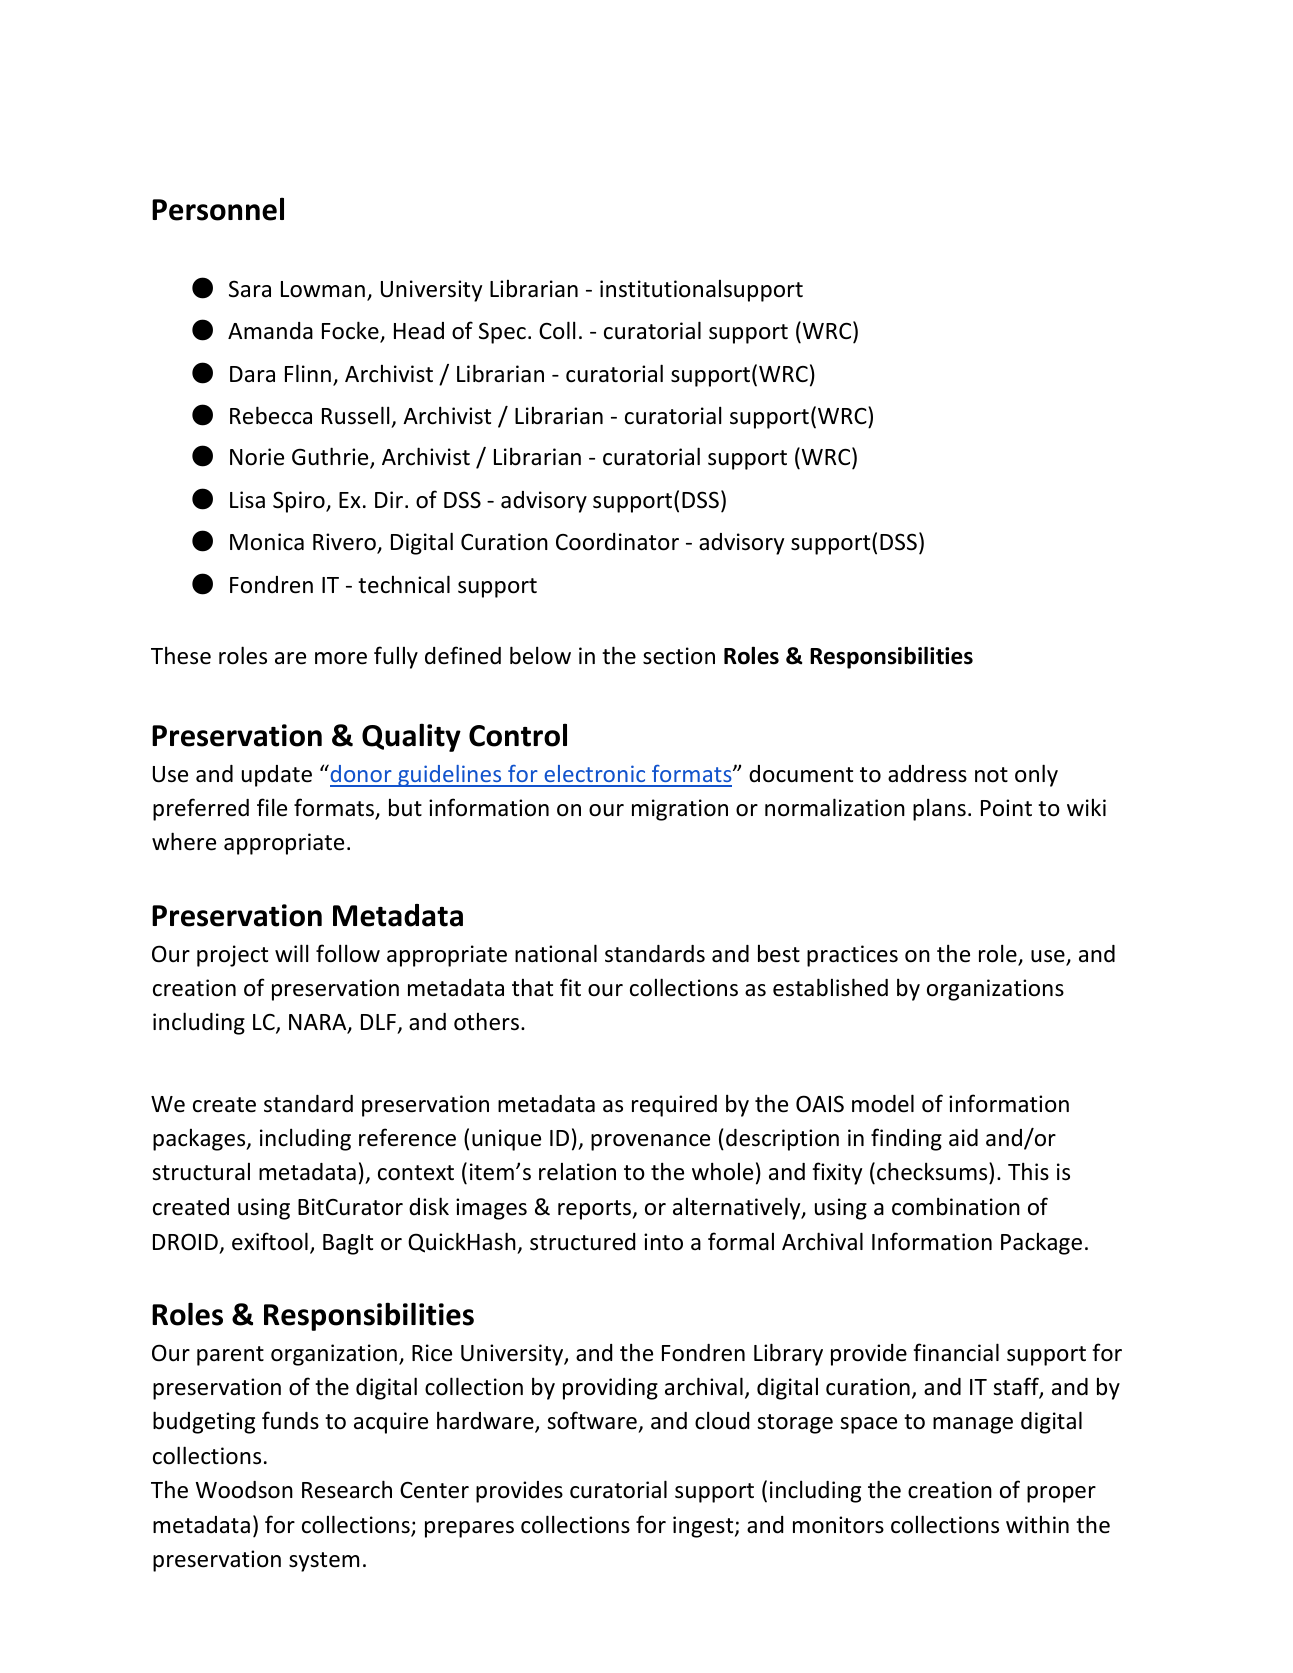 The width and height of the screenshot is (1293, 1673). Describe the element at coordinates (680, 810) in the screenshot. I see `migration` at that location.
